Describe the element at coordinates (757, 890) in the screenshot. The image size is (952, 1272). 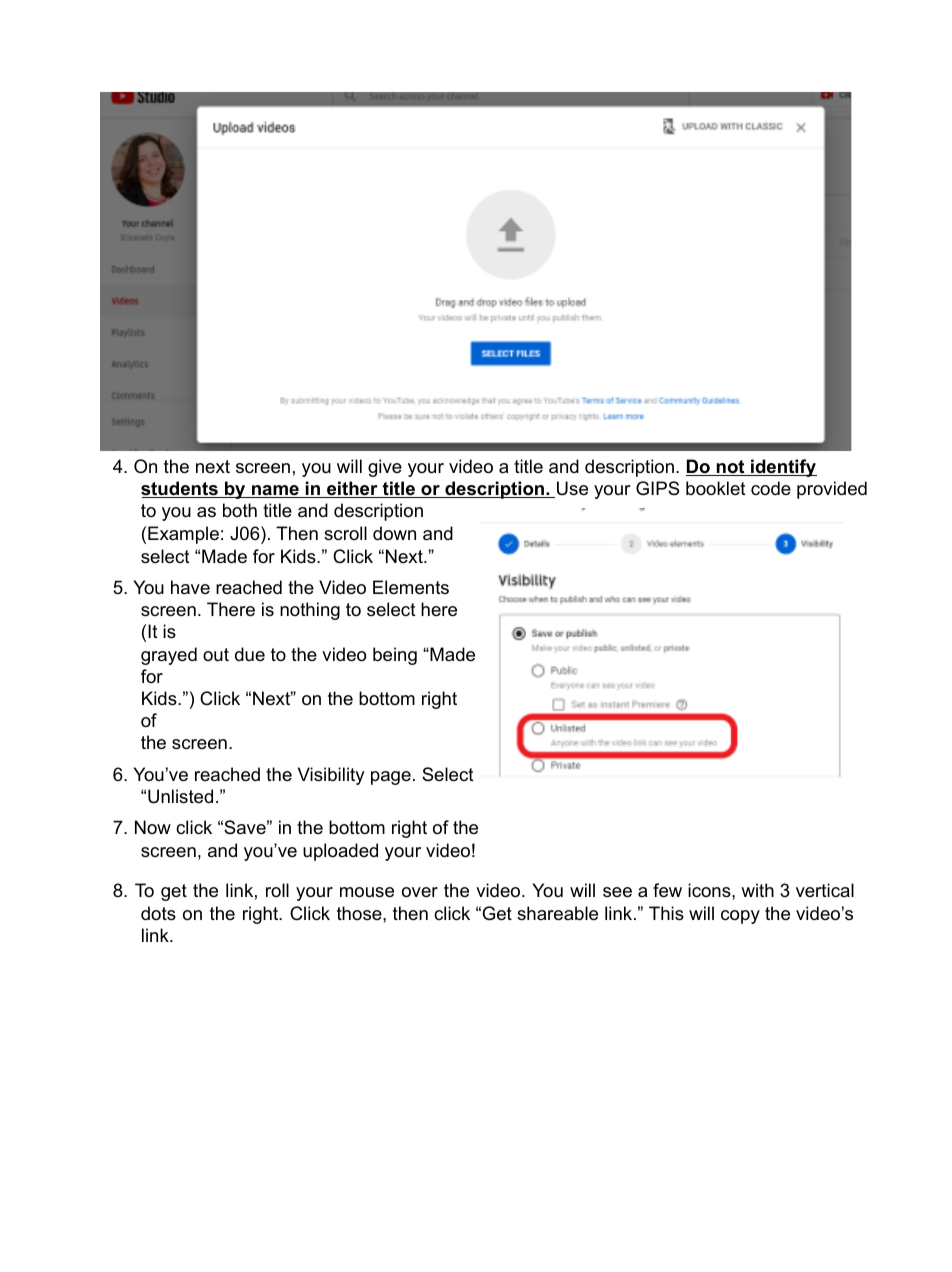
I see `with` at that location.
